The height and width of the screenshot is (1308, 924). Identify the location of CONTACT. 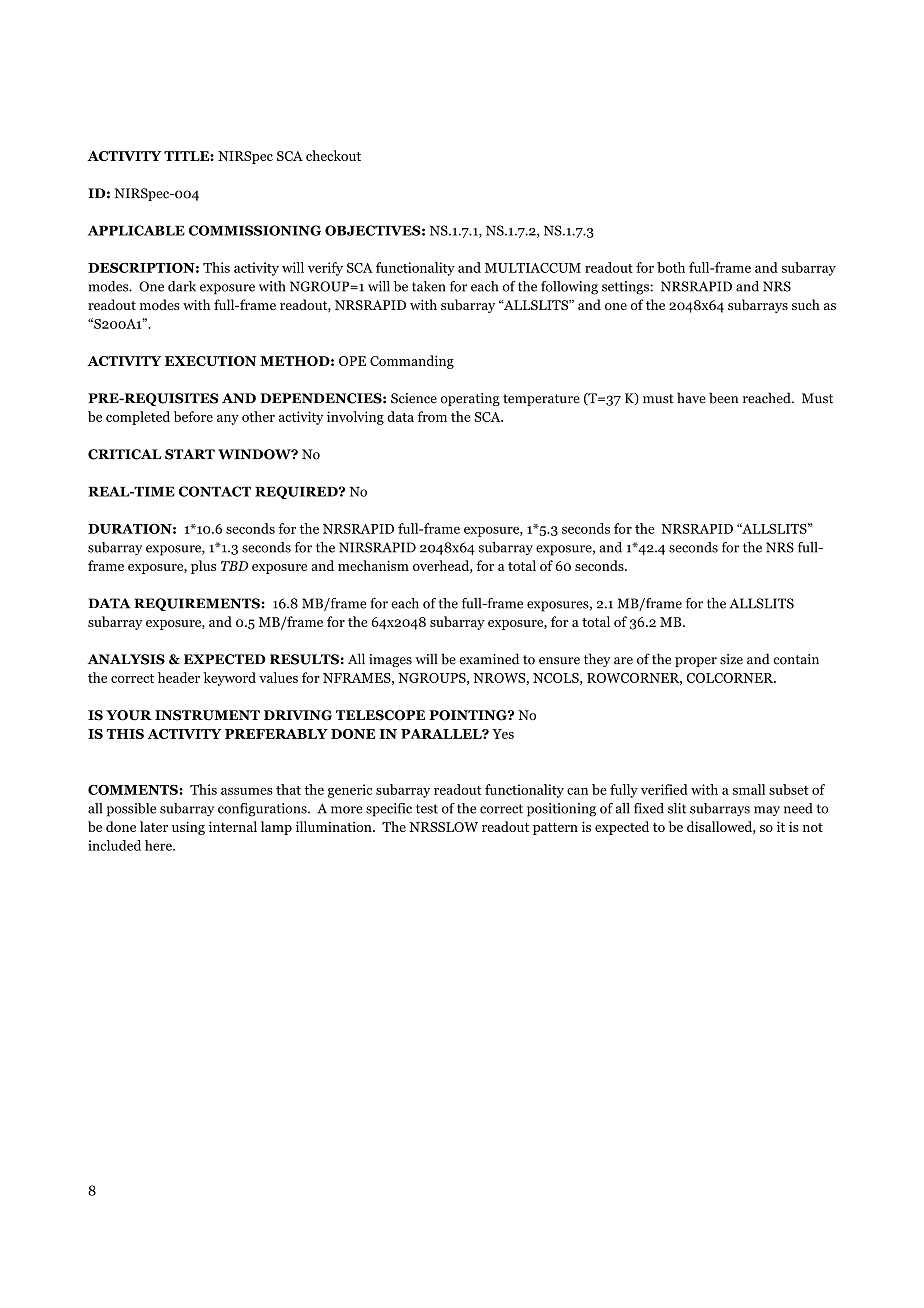
(215, 491).
